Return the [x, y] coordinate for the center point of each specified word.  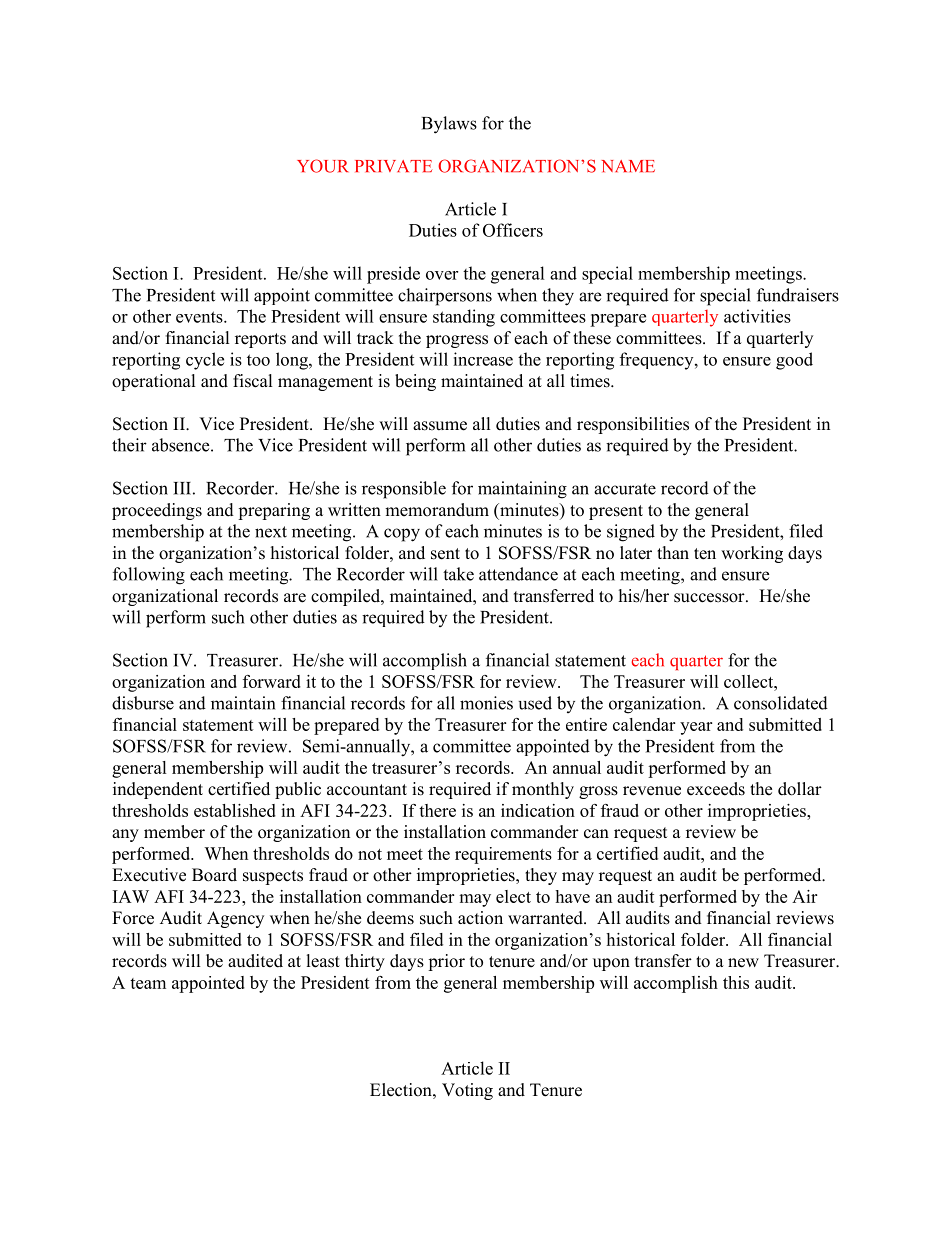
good [794, 361]
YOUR [323, 166]
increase [483, 359]
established [235, 810]
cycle [205, 361]
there [437, 810]
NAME [628, 166]
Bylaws [449, 125]
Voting [467, 1091]
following [149, 576]
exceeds [716, 789]
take [458, 574]
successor [710, 598]
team [148, 983]
